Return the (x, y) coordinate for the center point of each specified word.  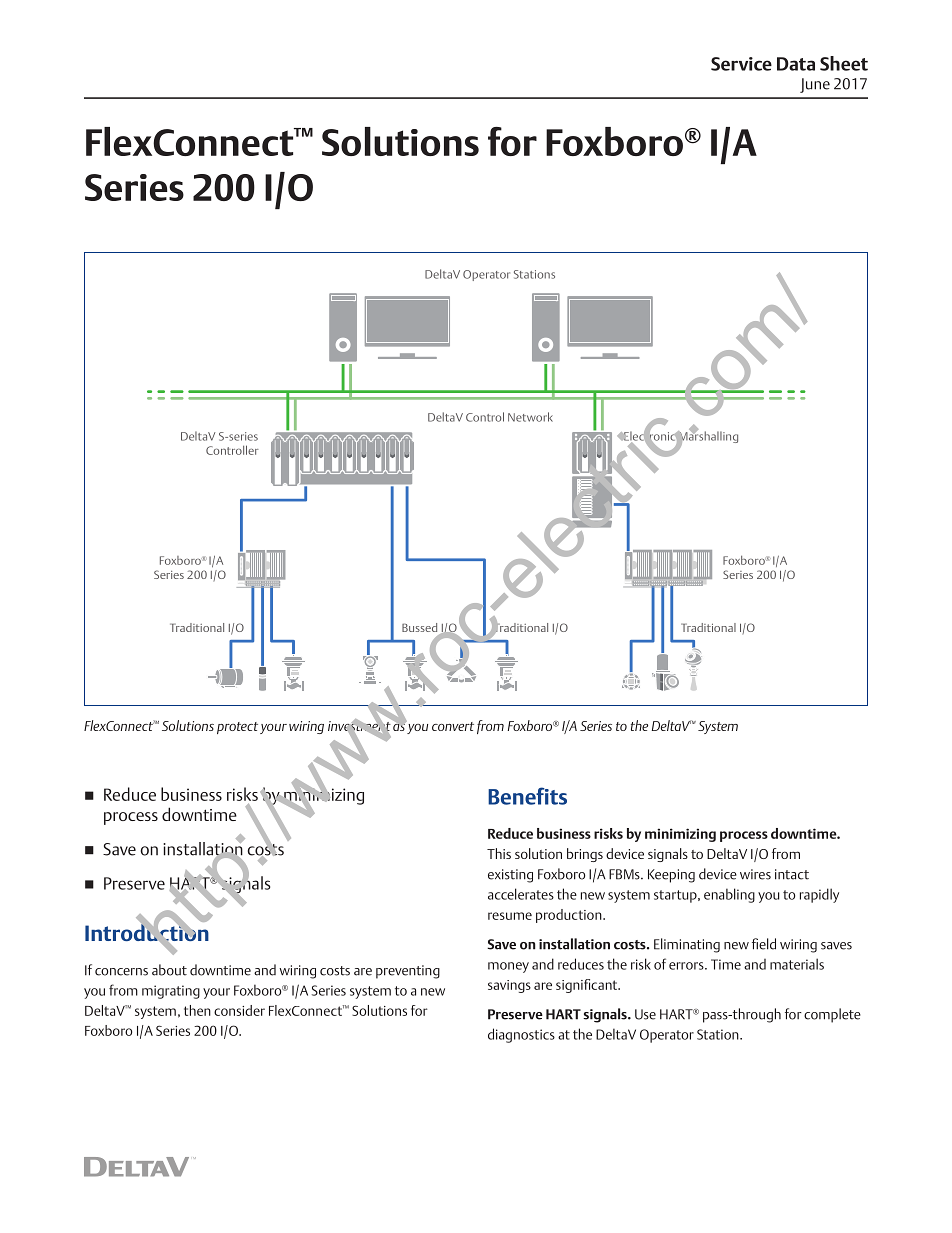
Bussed (419, 627)
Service (741, 64)
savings (509, 986)
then (197, 1010)
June (815, 85)
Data (796, 64)
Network (530, 417)
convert (453, 726)
